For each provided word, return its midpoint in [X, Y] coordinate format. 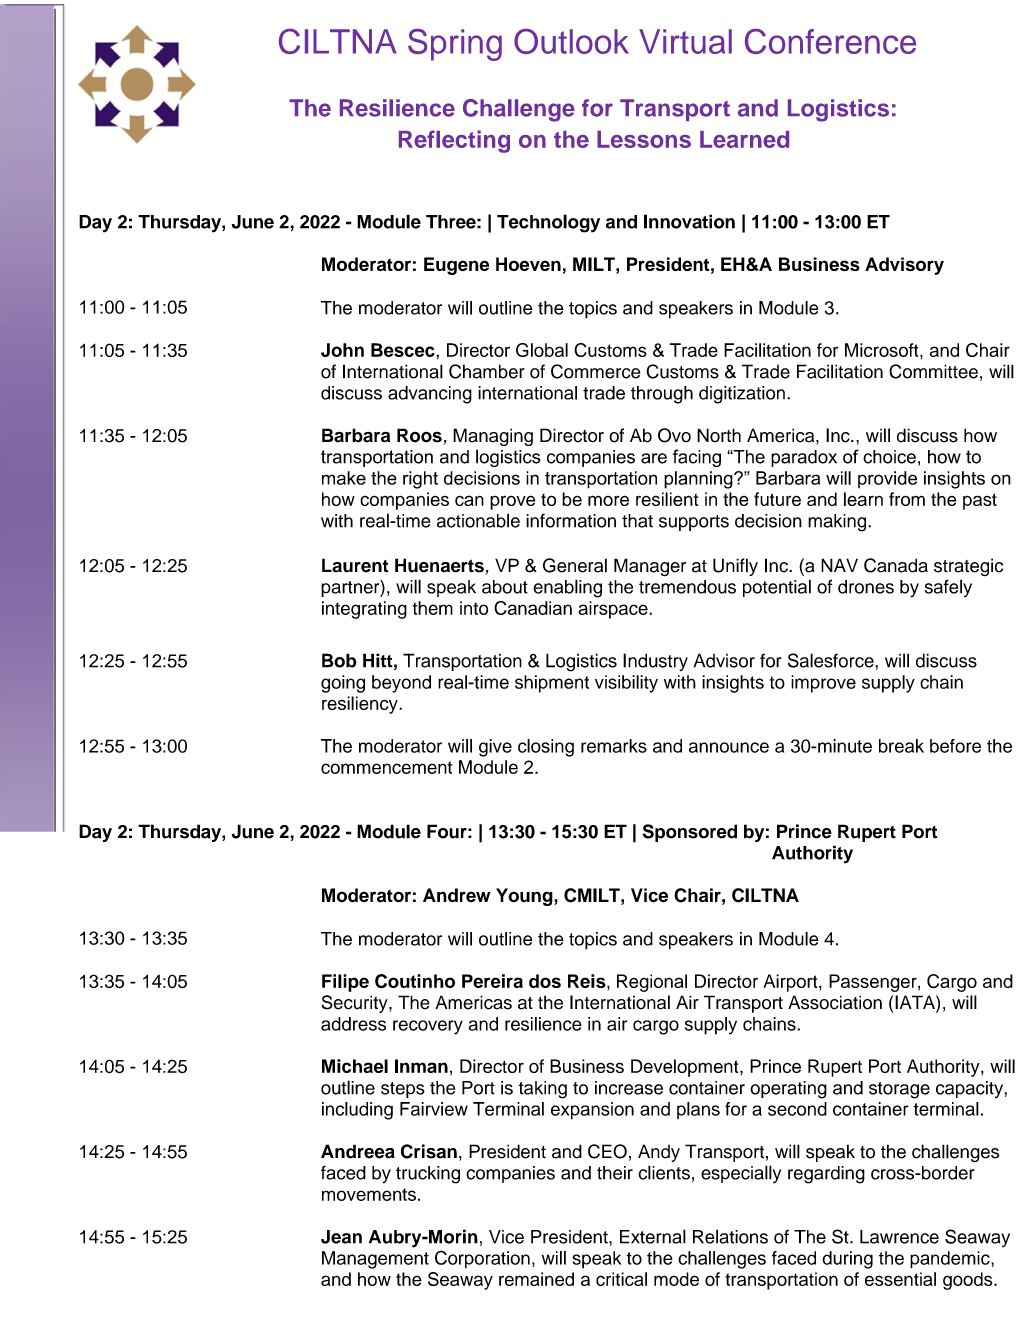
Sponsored [690, 833]
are [654, 458]
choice [889, 457]
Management [375, 1260]
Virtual [685, 41]
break [901, 746]
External [653, 1236]
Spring [455, 45]
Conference [830, 41]
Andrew [456, 895]
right [420, 480]
